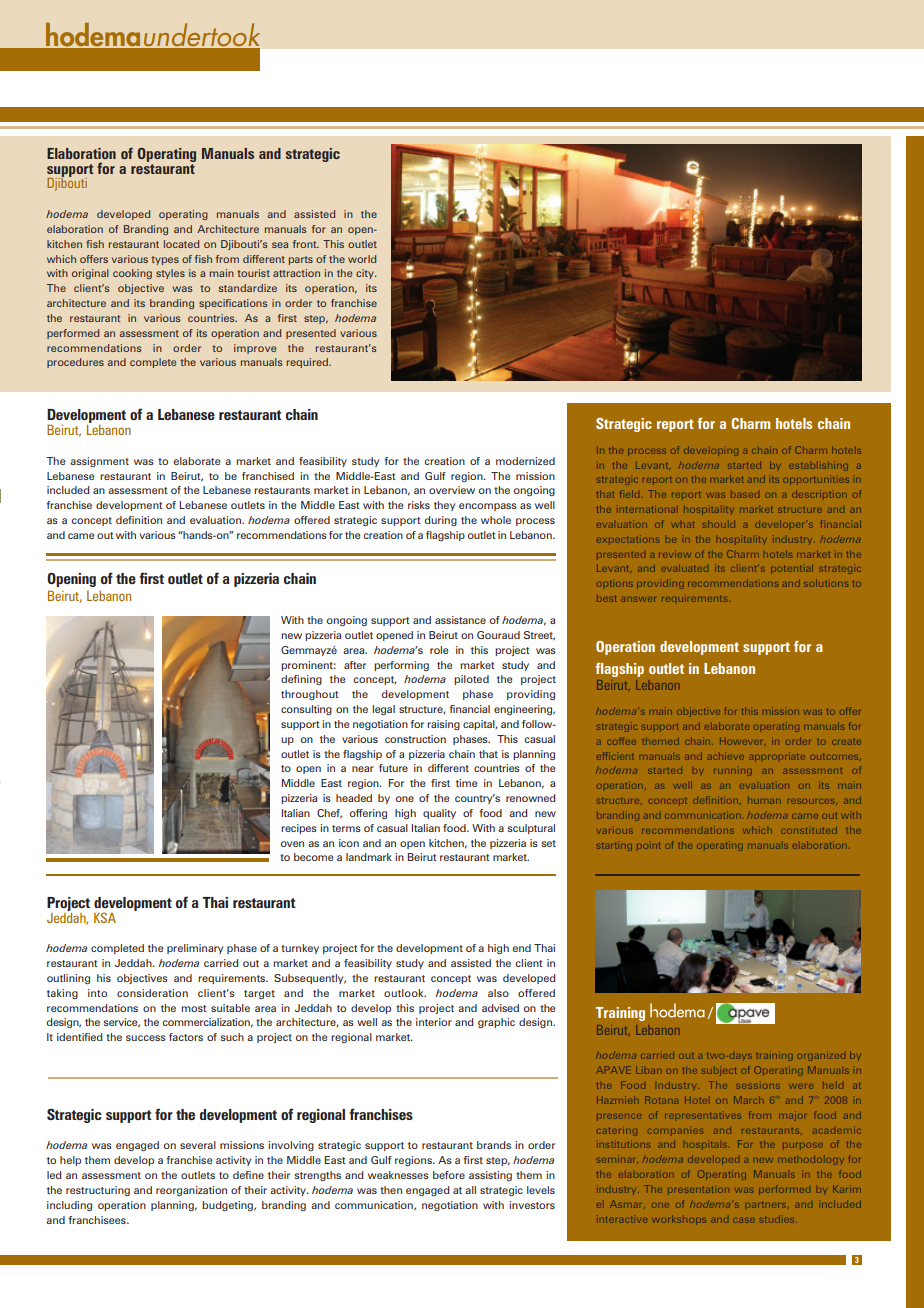 The width and height of the page is (924, 1308). I want to click on city, so click(366, 274).
